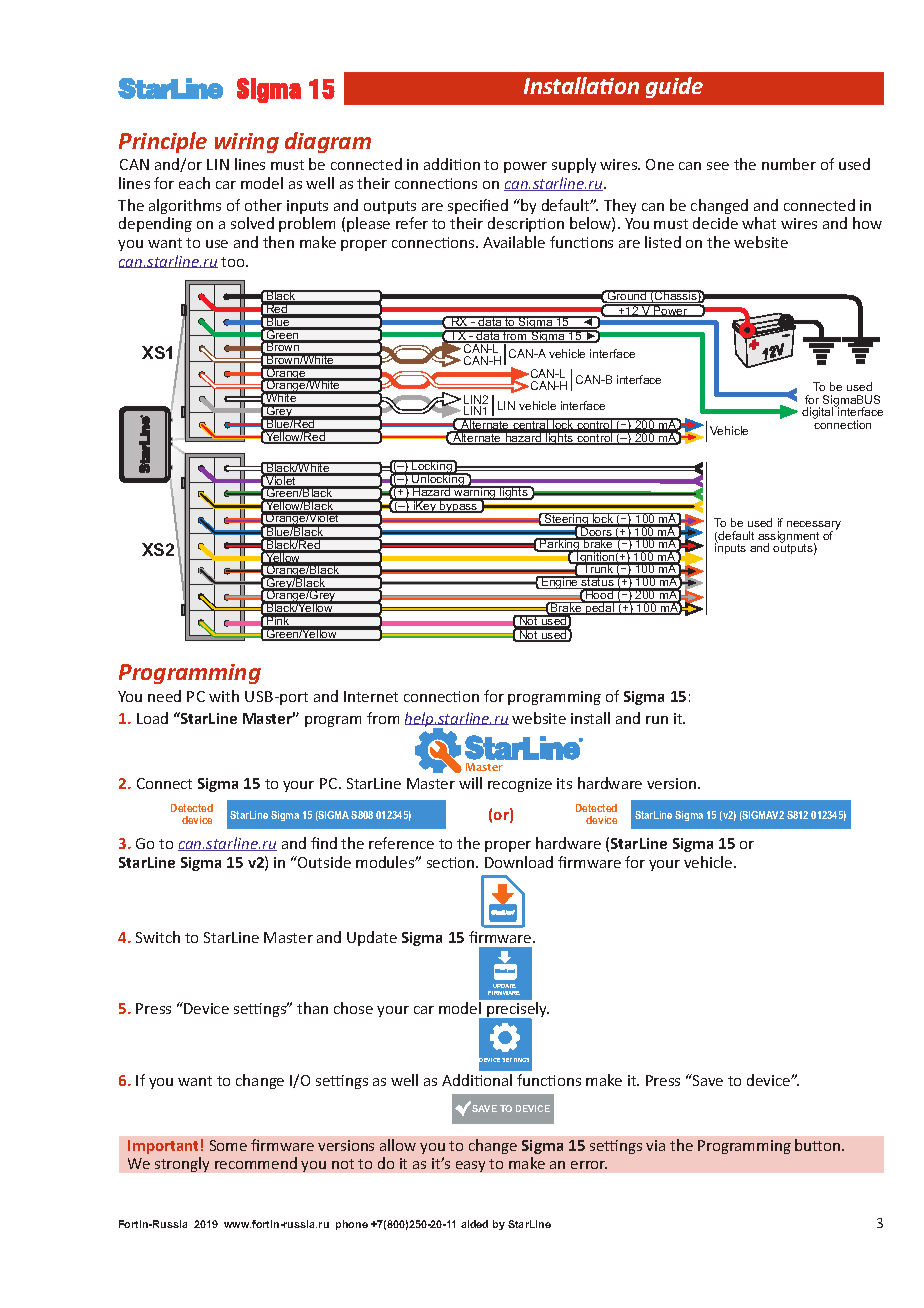 The image size is (924, 1308). I want to click on Switch, so click(158, 937).
